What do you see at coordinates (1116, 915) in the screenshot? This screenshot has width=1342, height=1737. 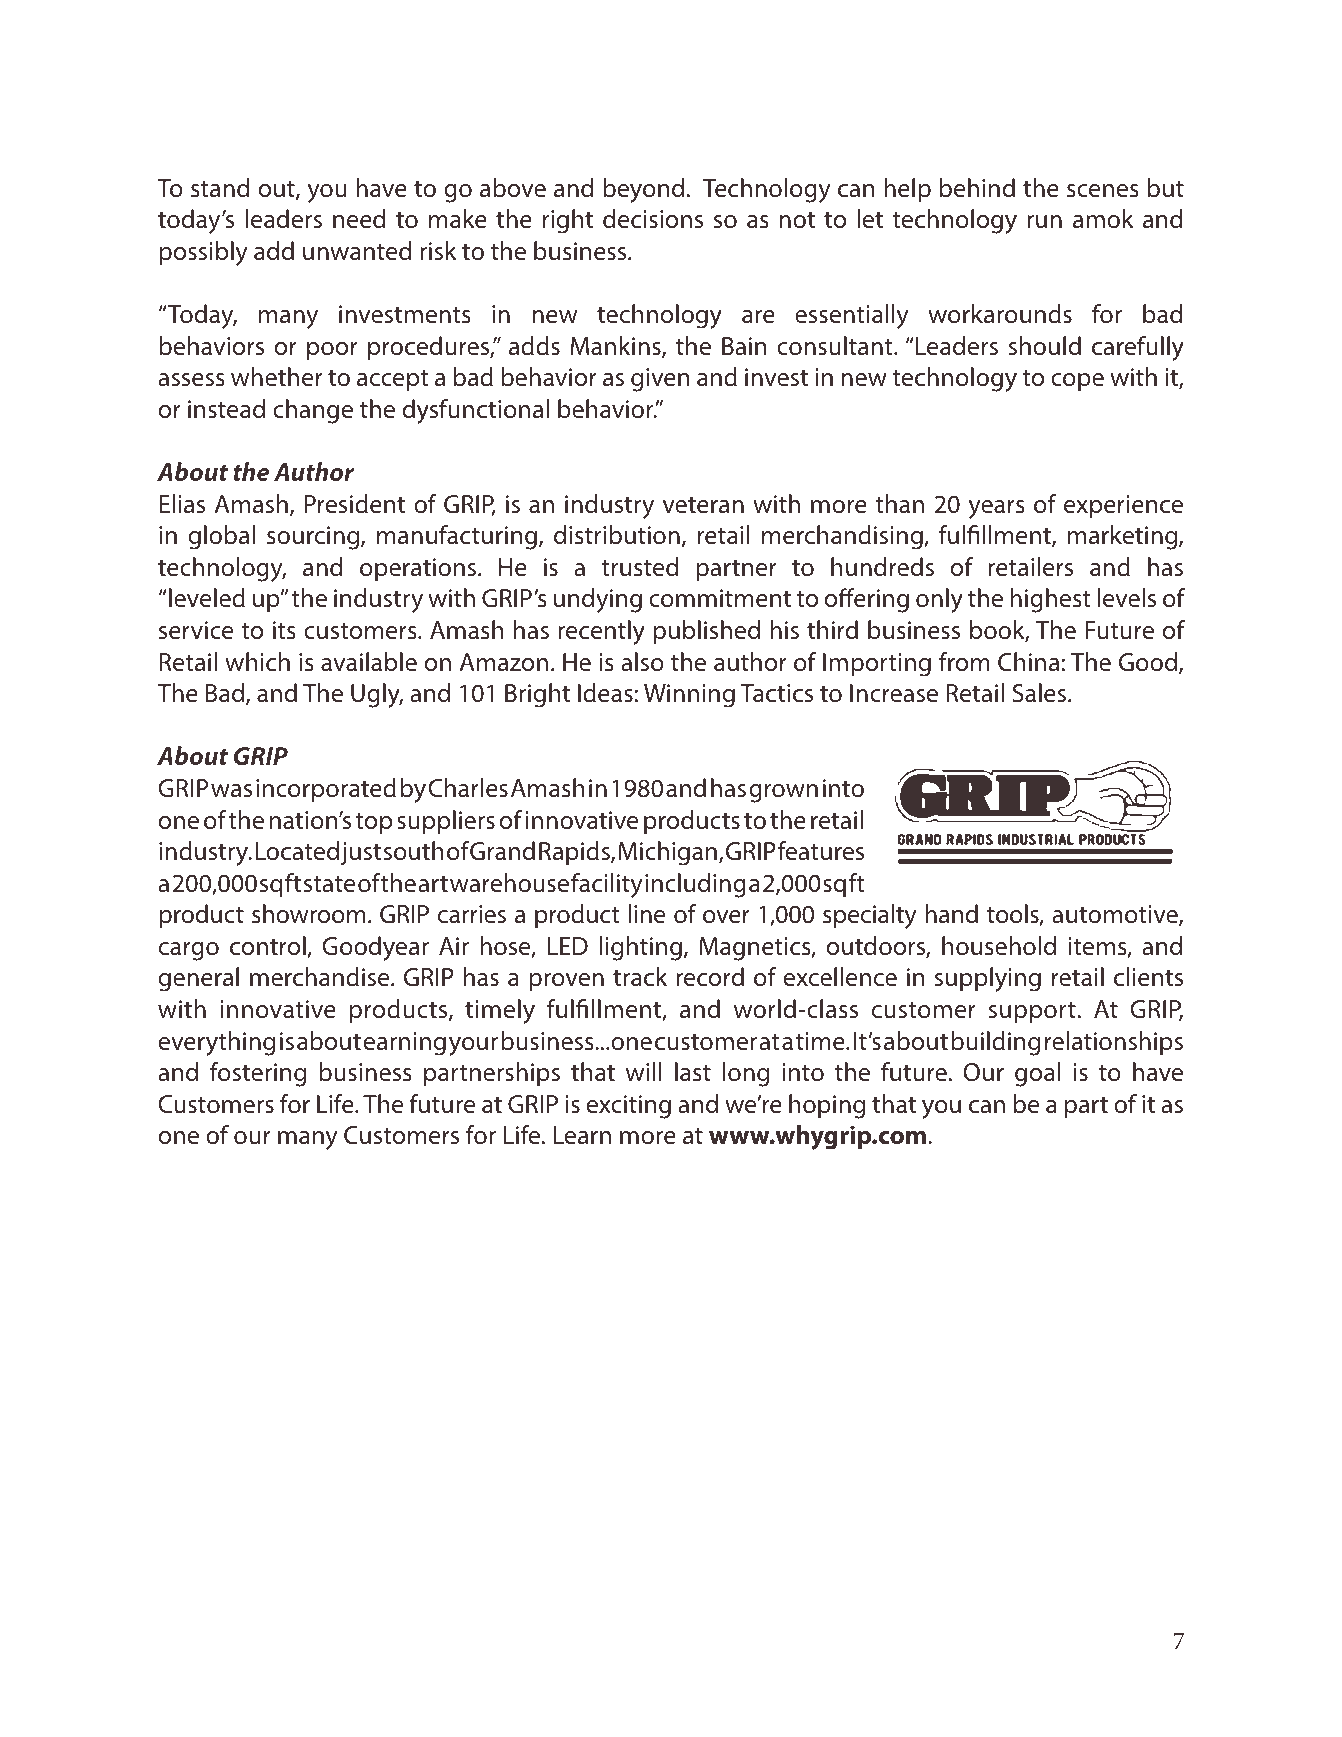 I see `automotive` at bounding box center [1116, 915].
